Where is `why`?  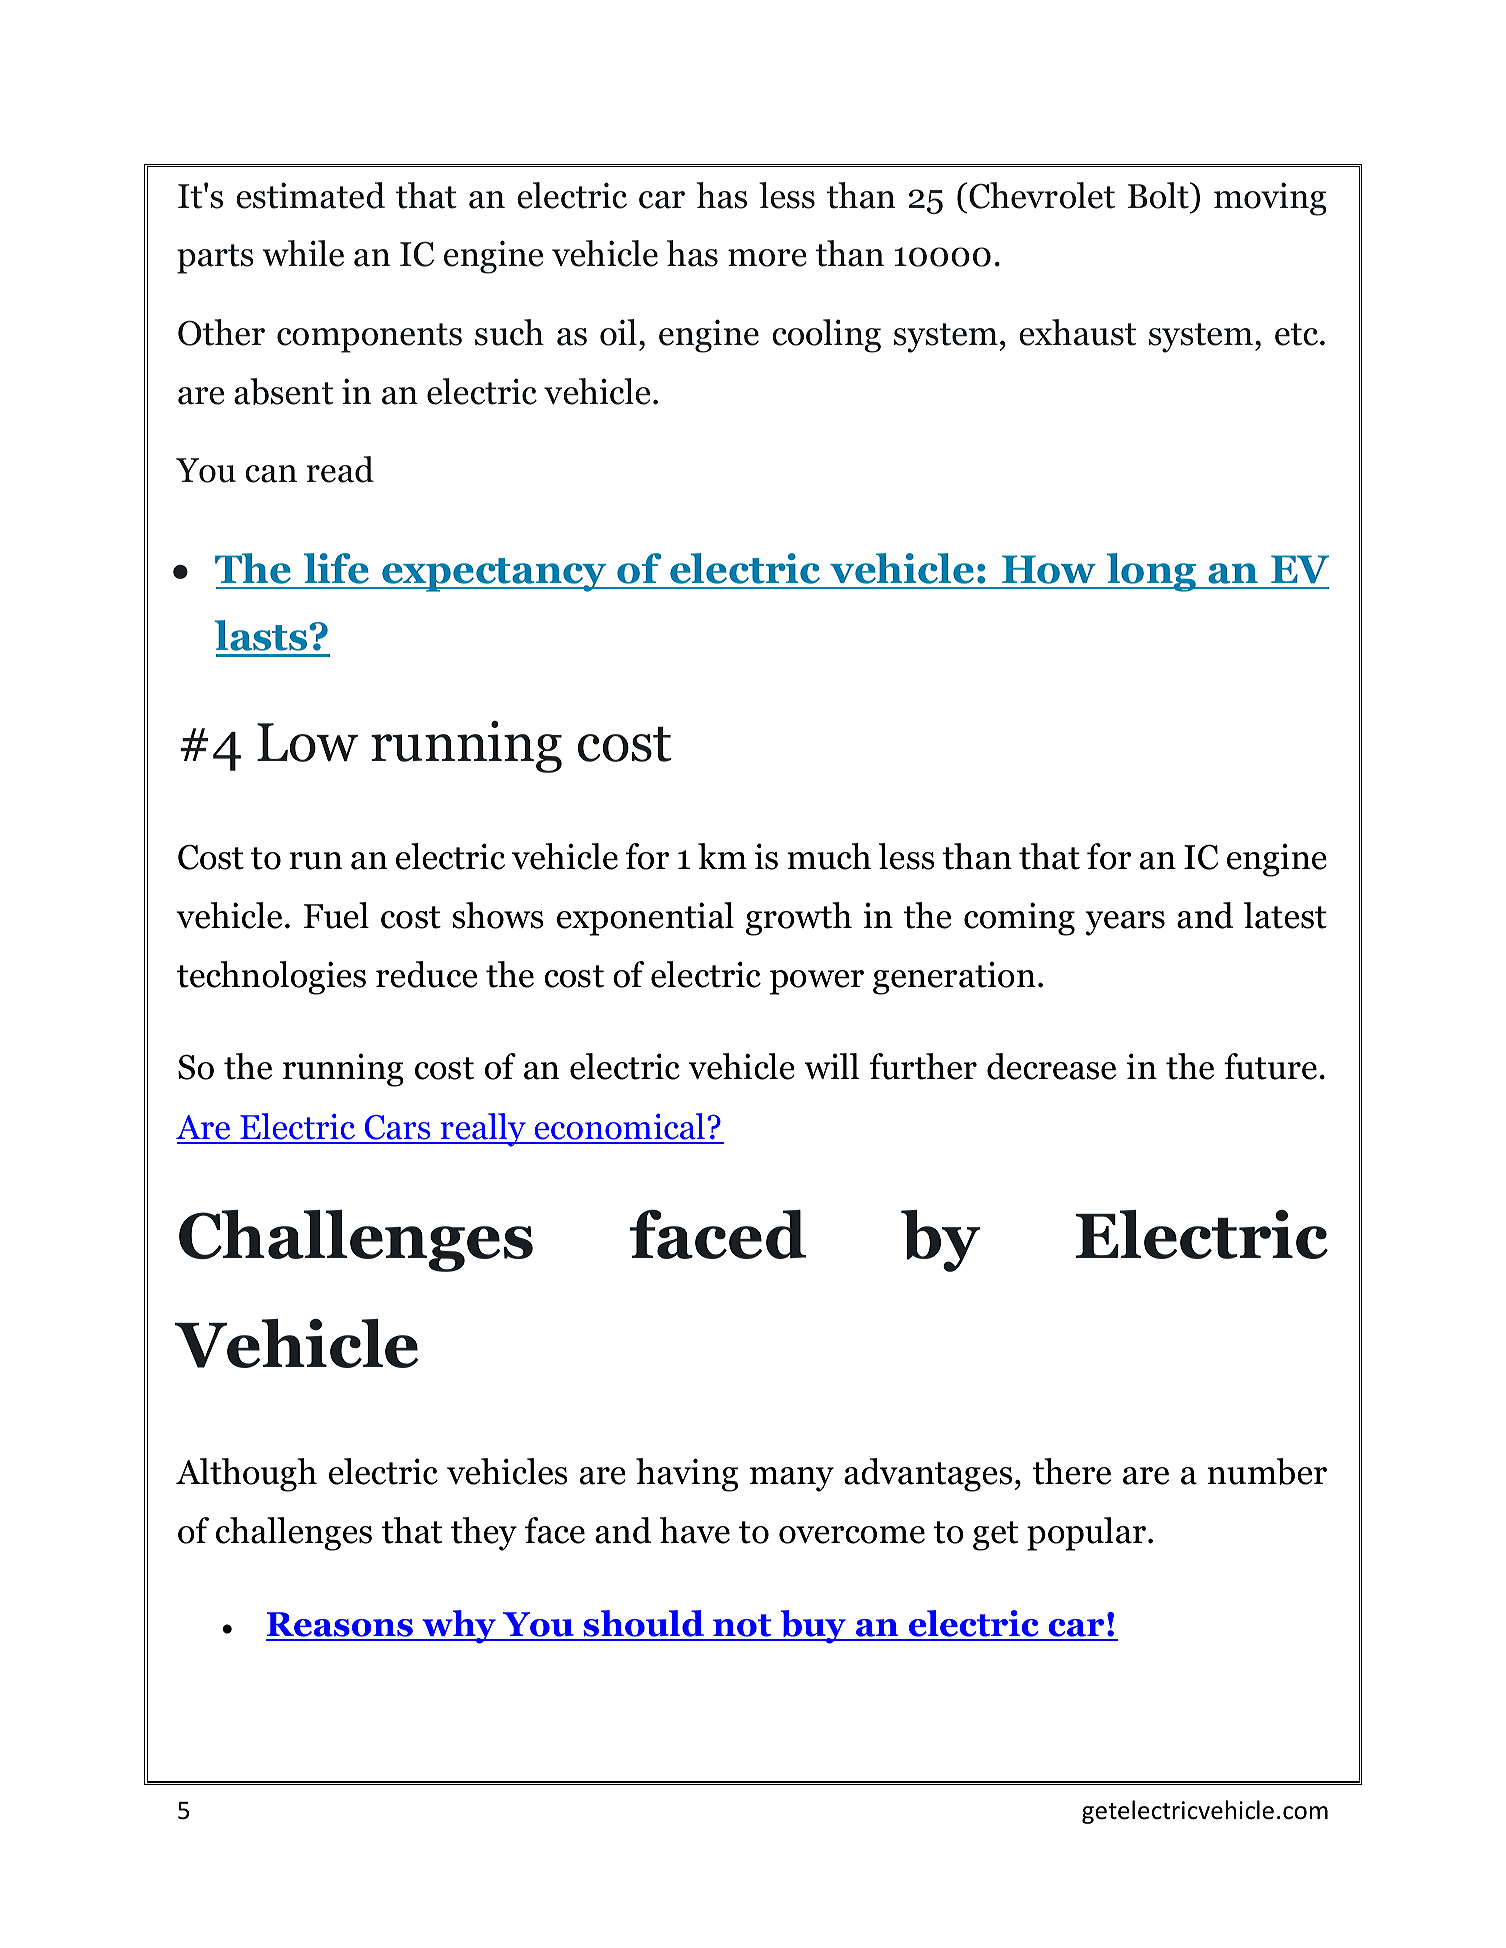 why is located at coordinates (459, 1627).
